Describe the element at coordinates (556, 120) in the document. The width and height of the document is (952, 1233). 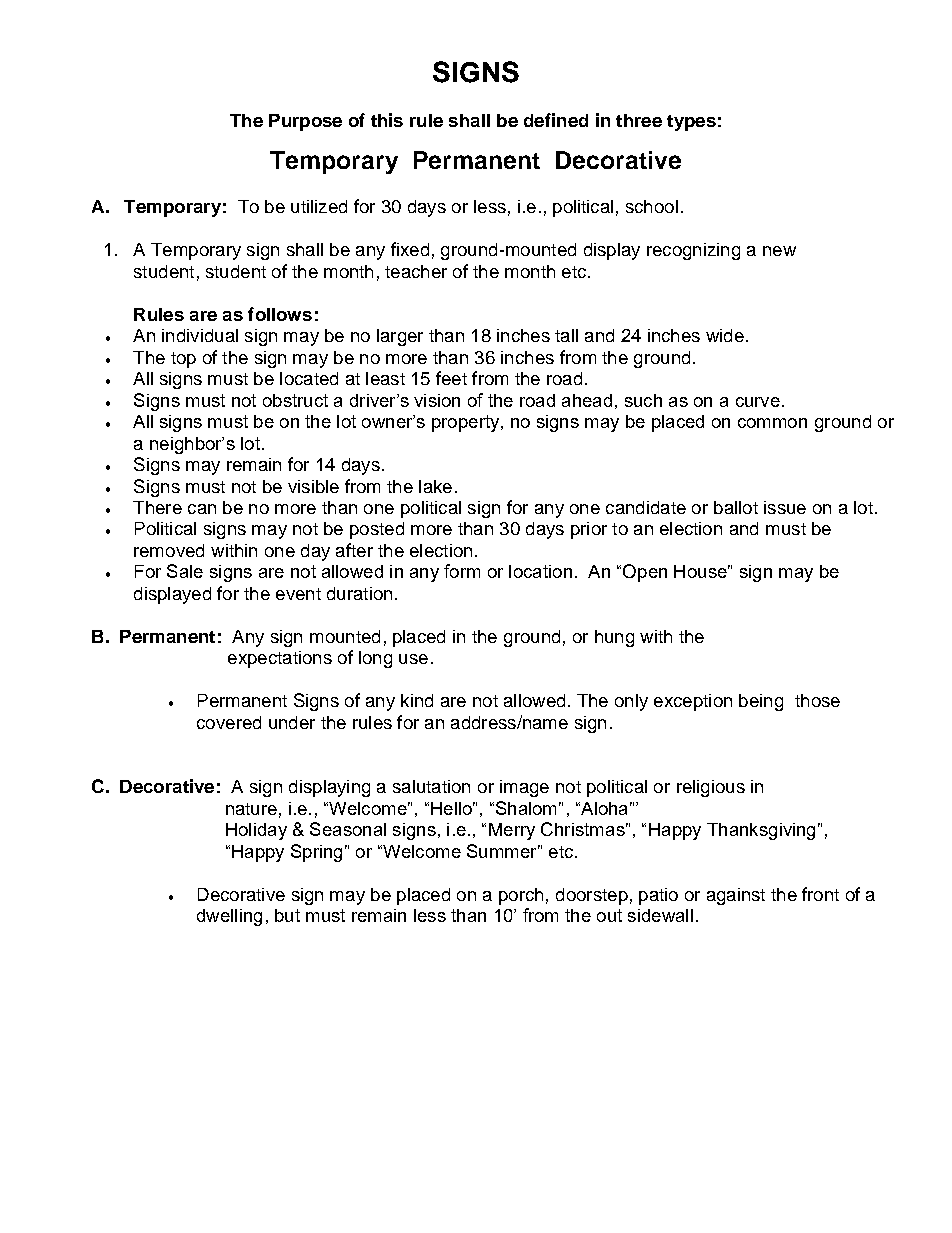
I see `defined` at that location.
